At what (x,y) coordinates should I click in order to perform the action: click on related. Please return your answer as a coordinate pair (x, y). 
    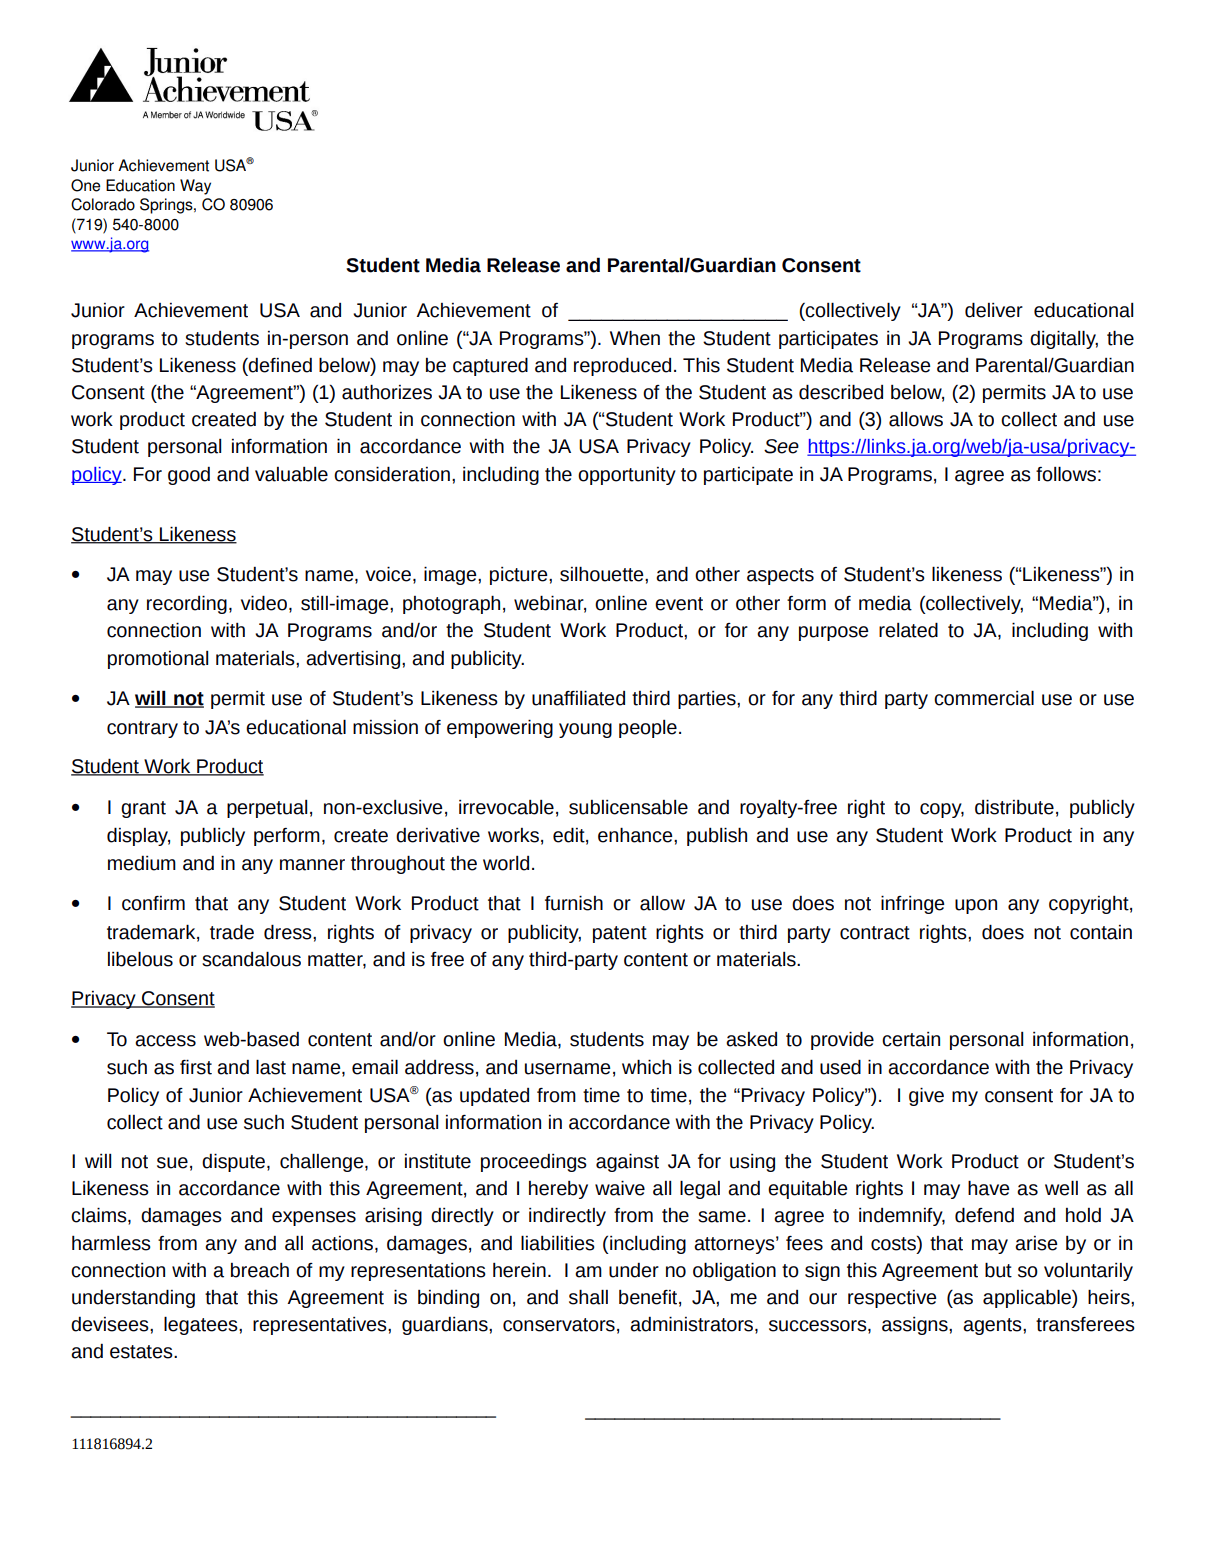
    Looking at the image, I should click on (908, 630).
